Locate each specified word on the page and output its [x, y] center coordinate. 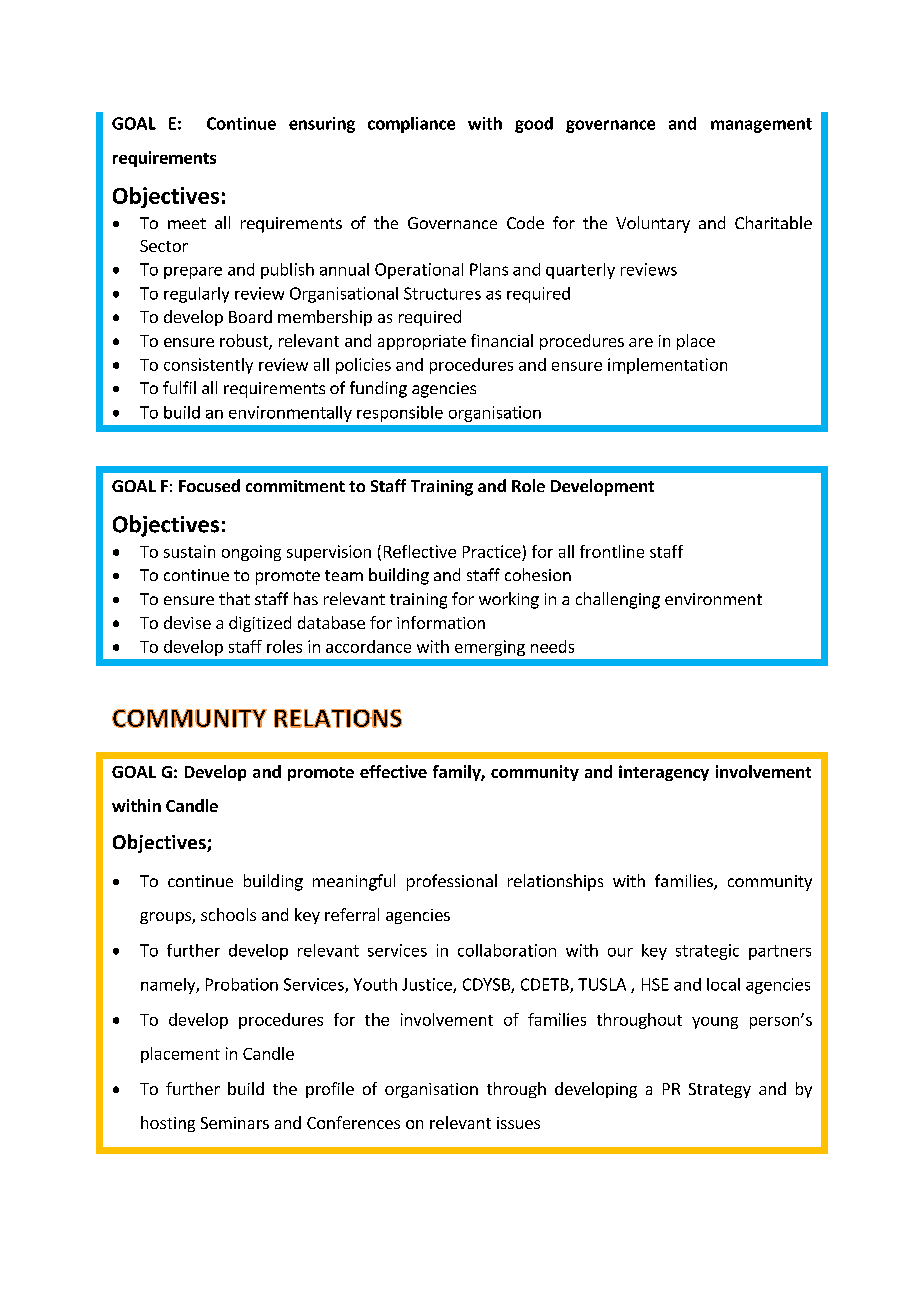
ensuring [322, 125]
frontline [612, 551]
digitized [260, 624]
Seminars [235, 1123]
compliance [411, 125]
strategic [707, 952]
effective [393, 771]
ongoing [251, 553]
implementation [667, 366]
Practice [492, 551]
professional [452, 882]
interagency [664, 773]
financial [502, 340]
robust [245, 342]
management [761, 125]
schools [228, 914]
